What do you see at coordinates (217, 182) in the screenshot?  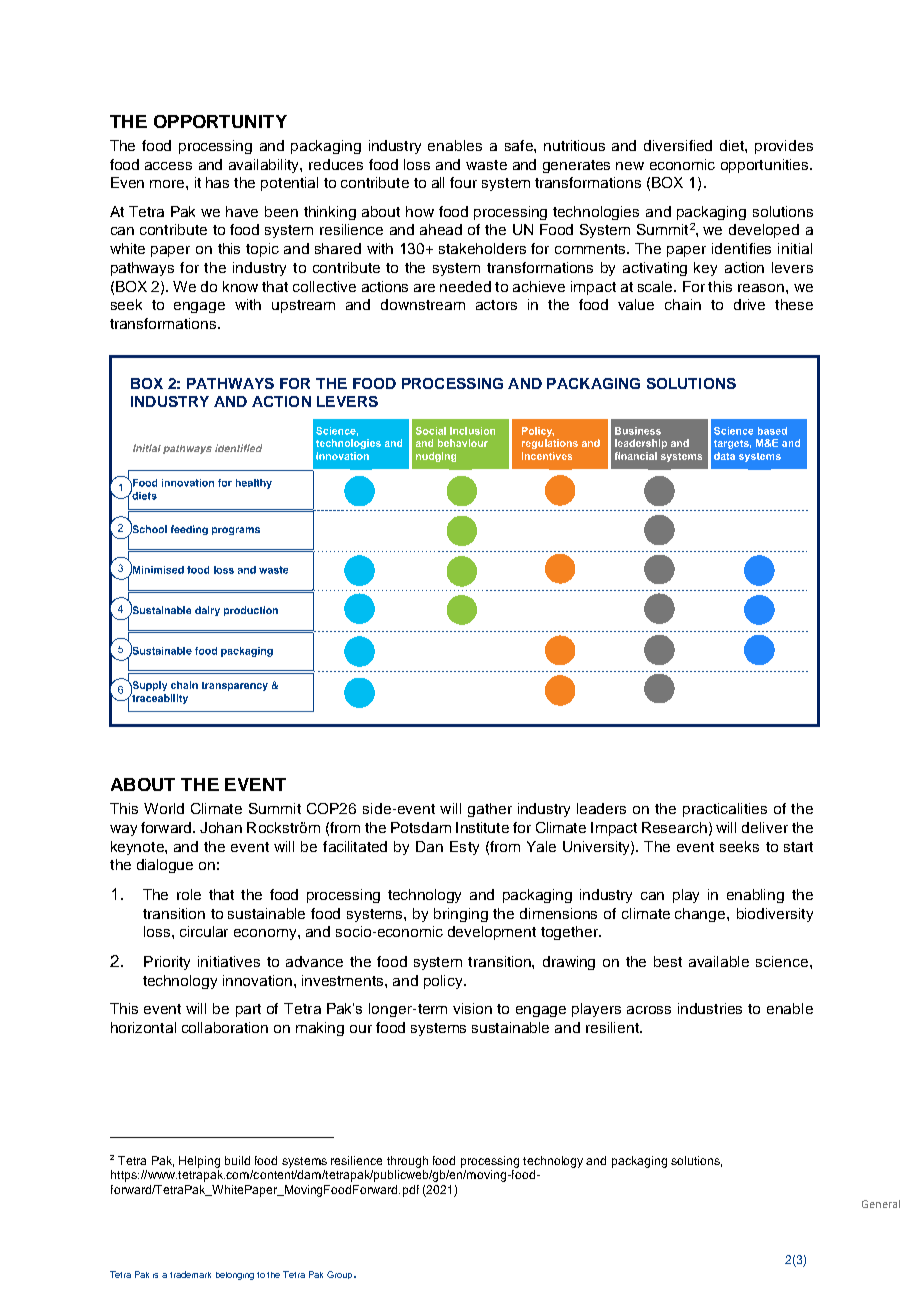 I see `has` at bounding box center [217, 182].
